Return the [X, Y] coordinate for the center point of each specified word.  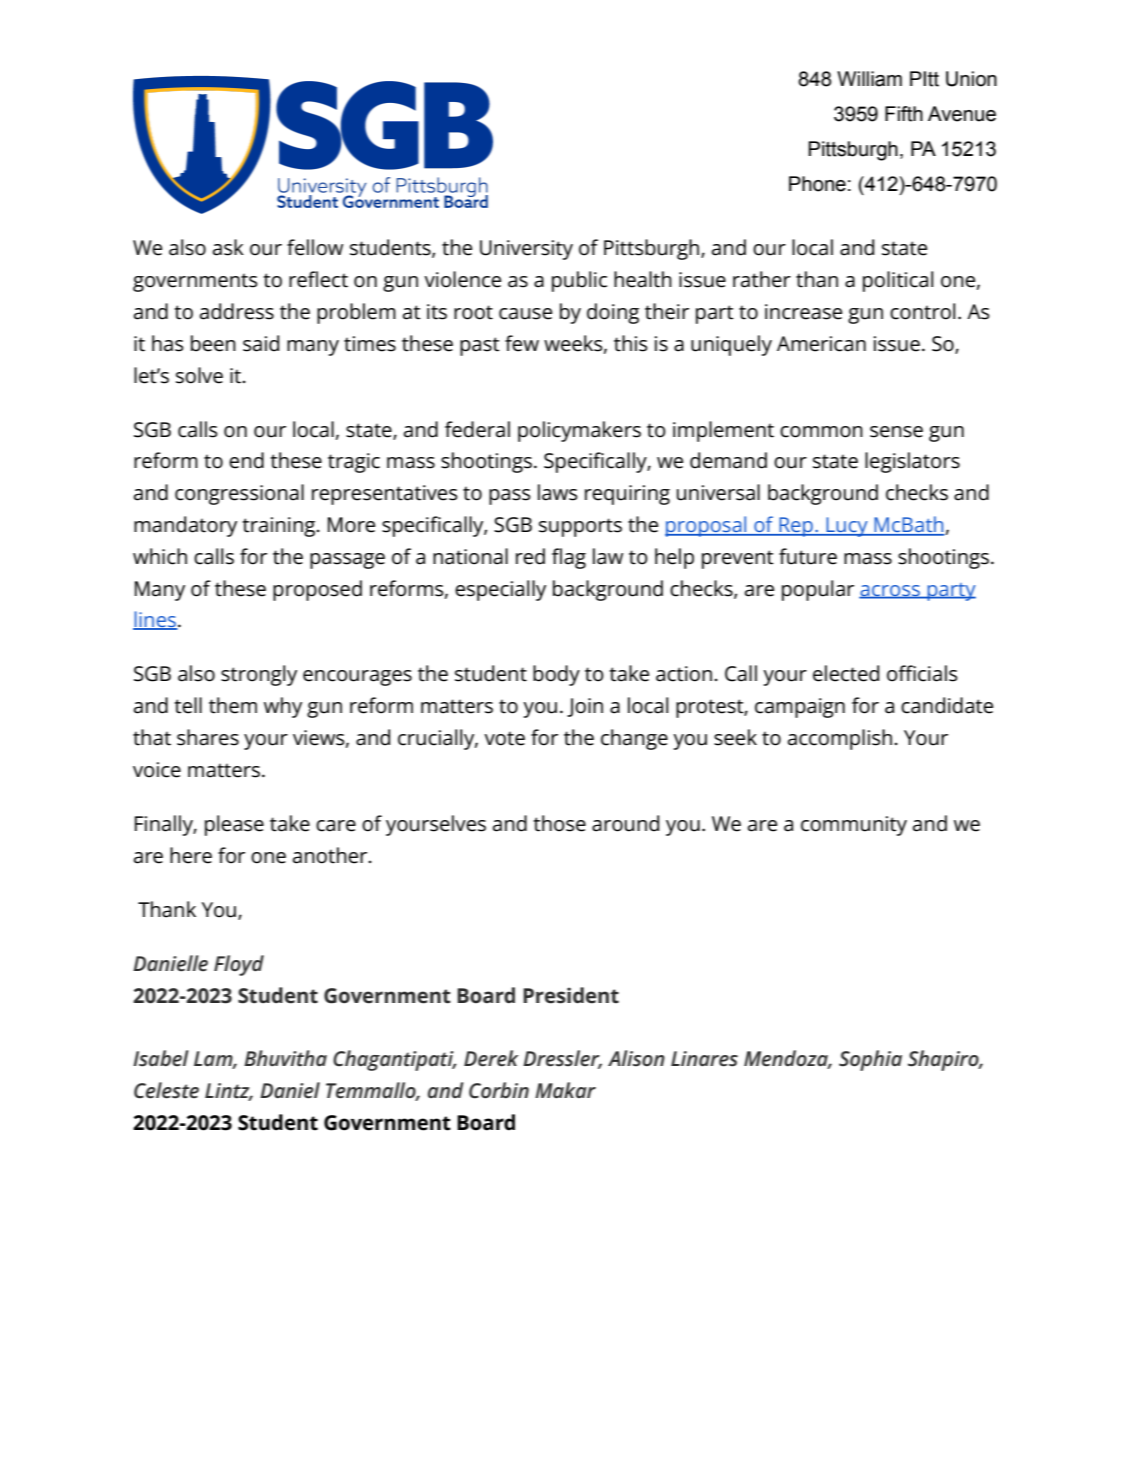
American [821, 344]
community [854, 826]
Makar [565, 1090]
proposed [317, 590]
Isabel [161, 1058]
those [559, 823]
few [522, 343]
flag [569, 558]
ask [228, 247]
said [261, 343]
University [526, 250]
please [234, 825]
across [890, 591]
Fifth [904, 114]
